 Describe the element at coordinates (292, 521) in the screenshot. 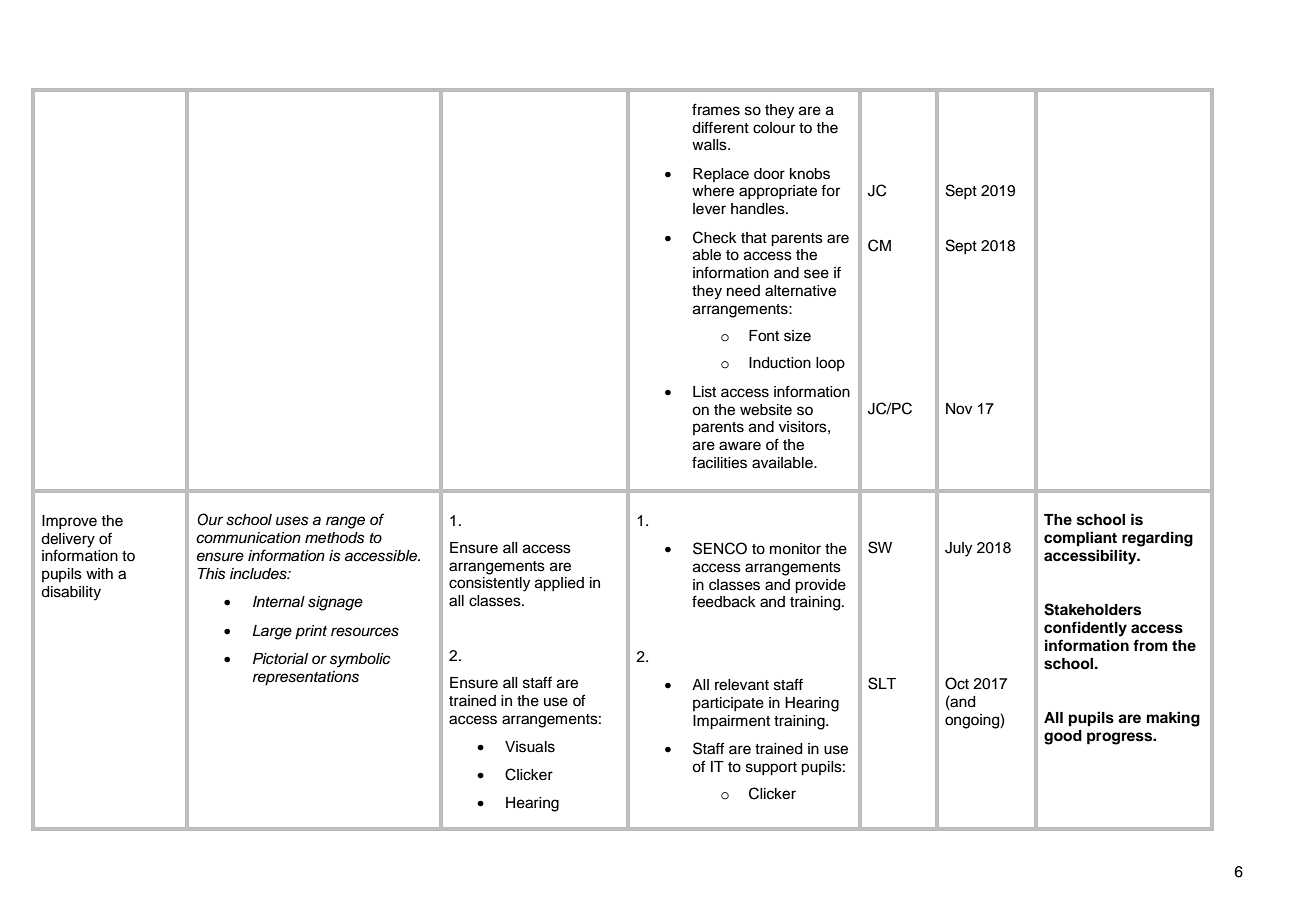

I see `uses` at that location.
